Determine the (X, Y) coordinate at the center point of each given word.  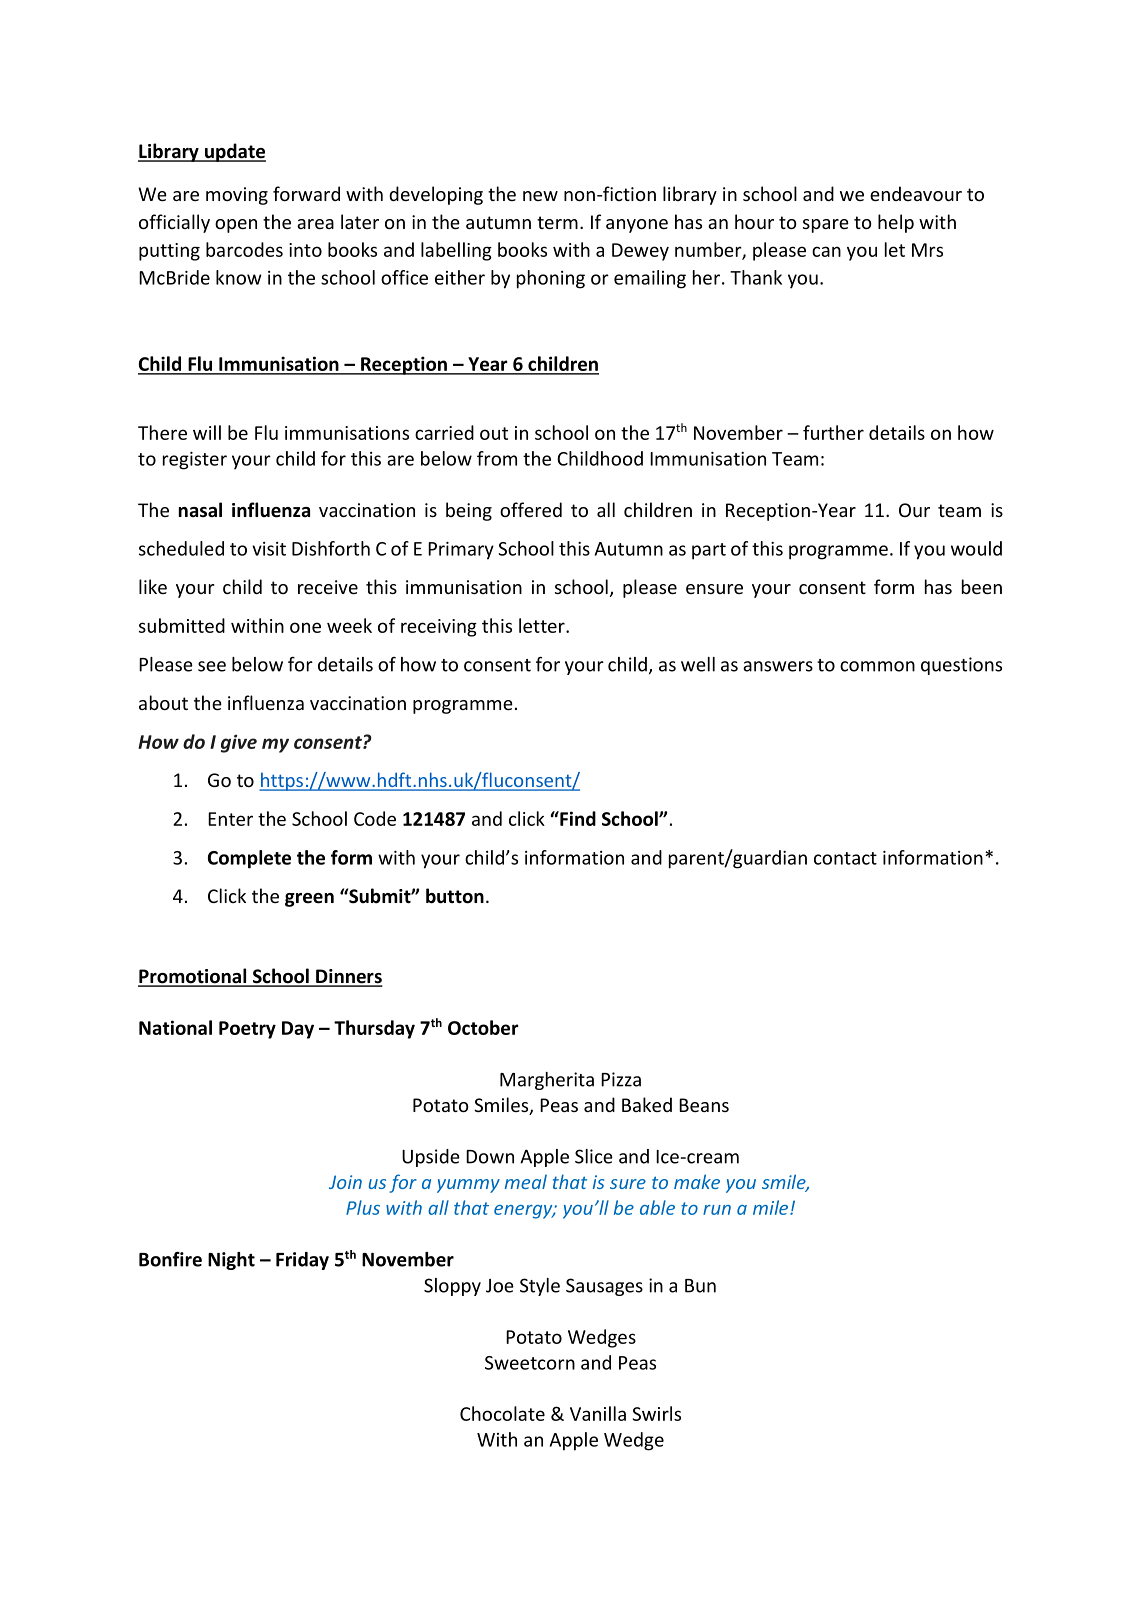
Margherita (547, 1081)
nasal (200, 510)
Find (577, 818)
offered (531, 509)
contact (845, 858)
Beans (704, 1105)
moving (237, 196)
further (833, 432)
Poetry (247, 1030)
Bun (700, 1286)
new (540, 196)
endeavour (916, 193)
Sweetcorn (530, 1363)
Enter (230, 819)
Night (231, 1261)
